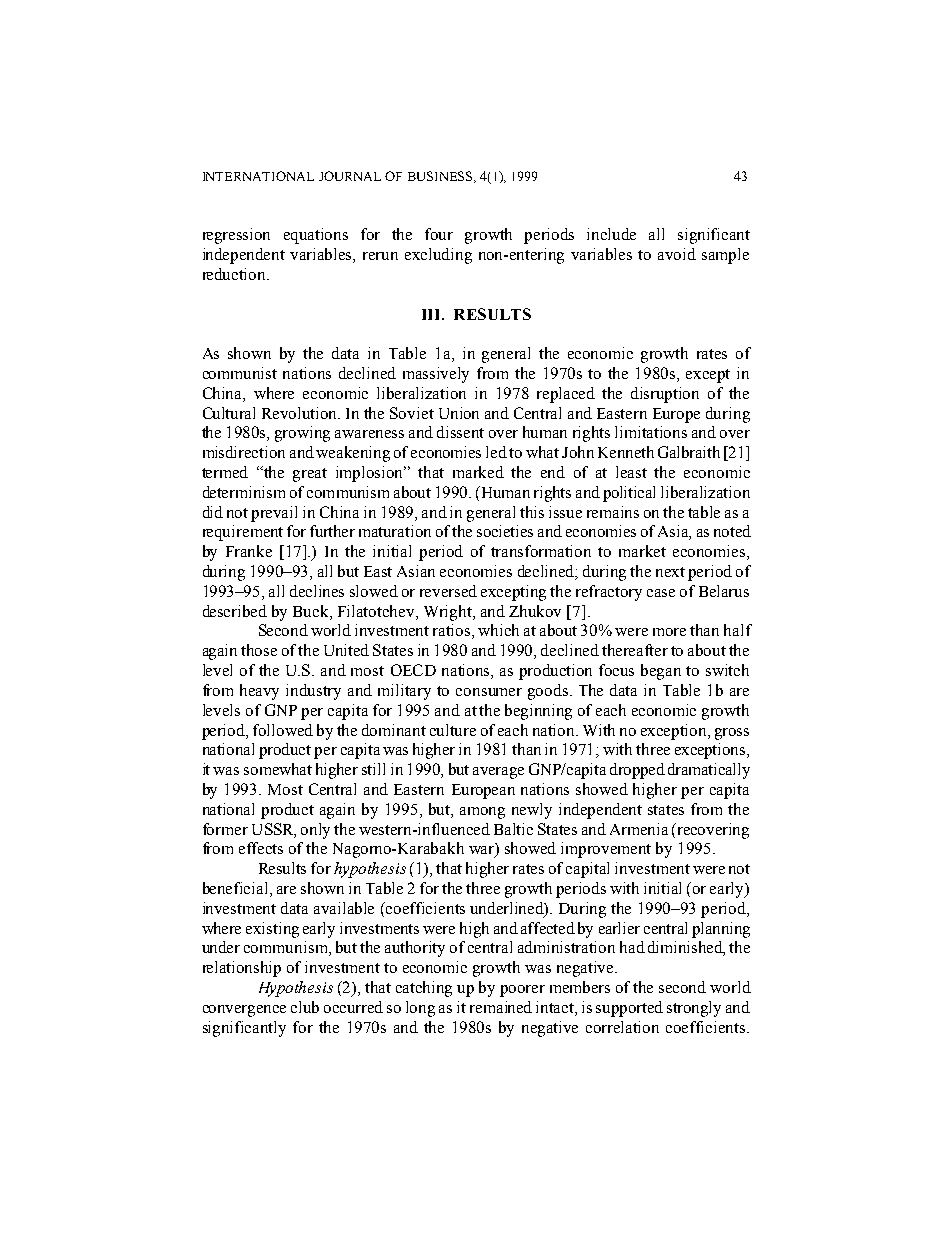 The image size is (952, 1233). Describe the element at coordinates (301, 413) in the screenshot. I see `Revolution` at that location.
